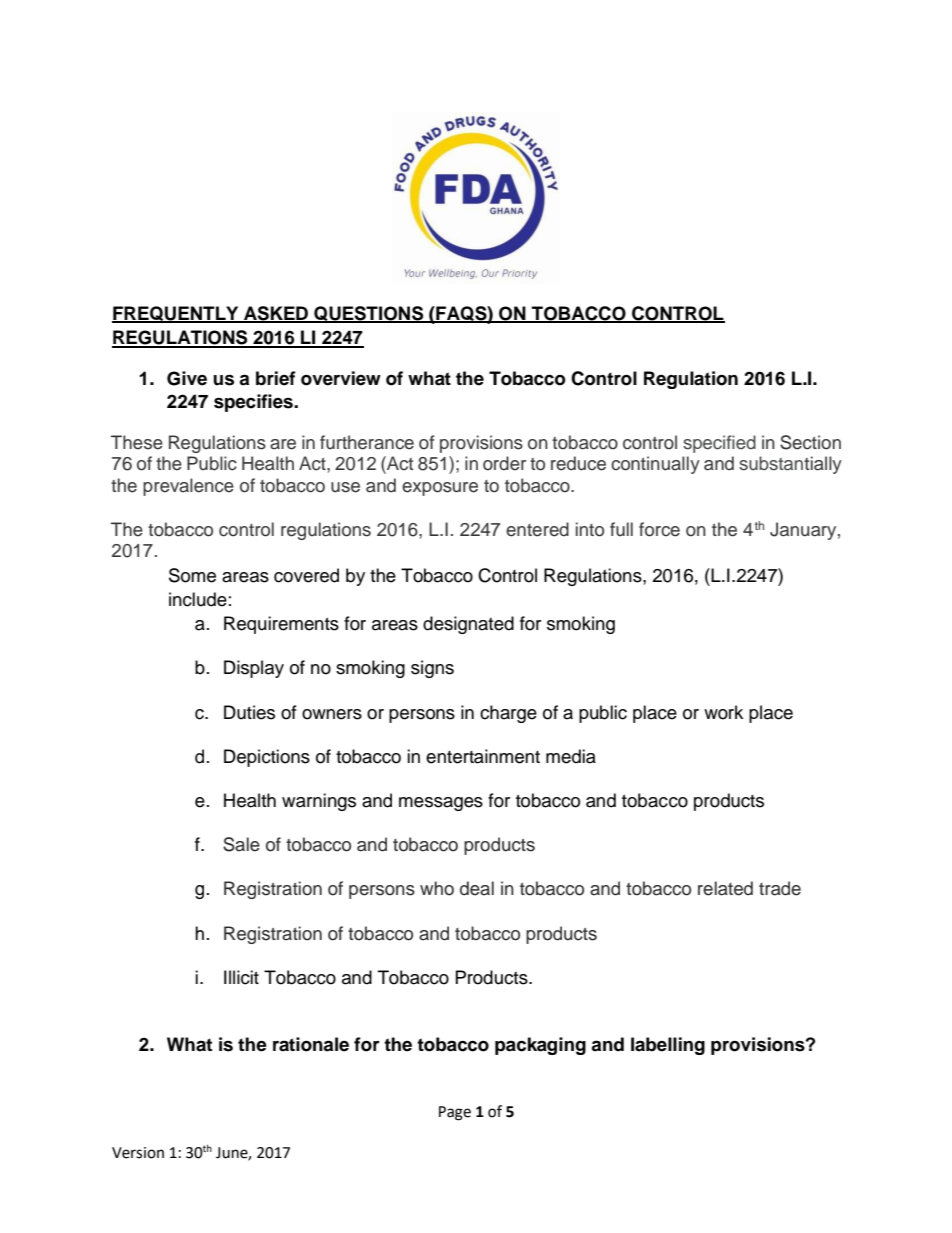 This document has width=952, height=1233. I want to click on entertainment, so click(483, 756).
